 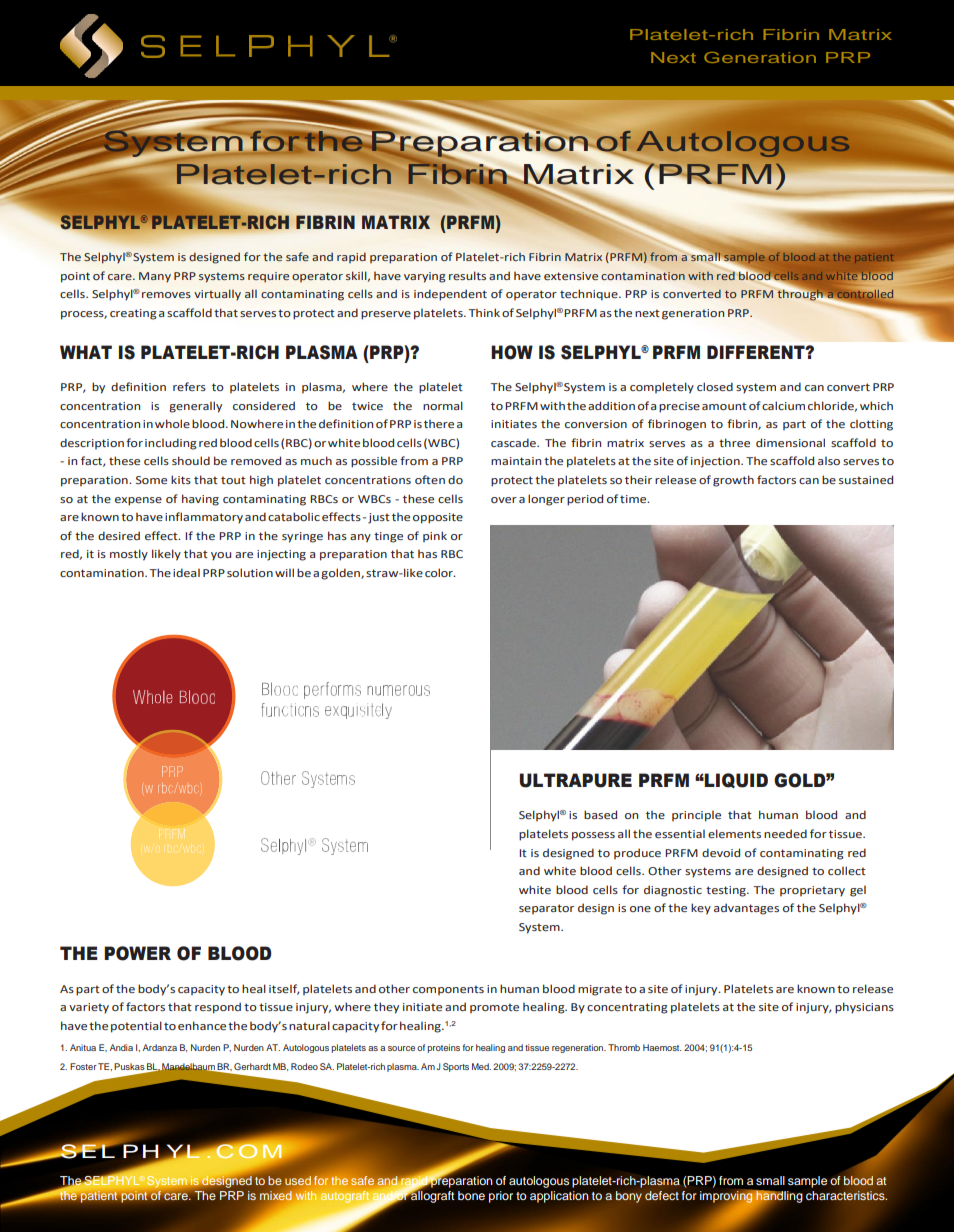 What do you see at coordinates (733, 481) in the document?
I see `growth` at bounding box center [733, 481].
